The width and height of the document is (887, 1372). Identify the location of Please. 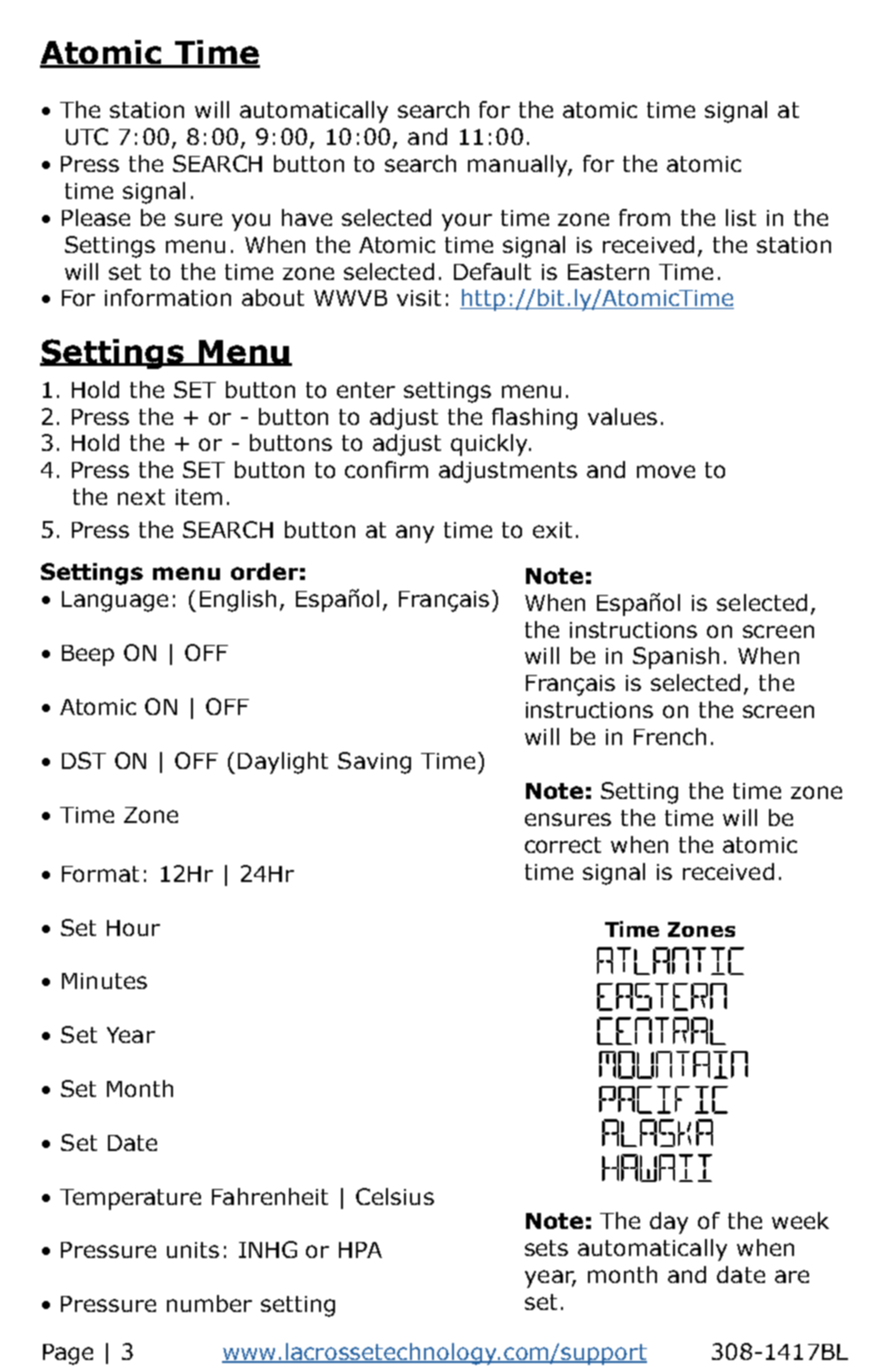
(96, 217).
